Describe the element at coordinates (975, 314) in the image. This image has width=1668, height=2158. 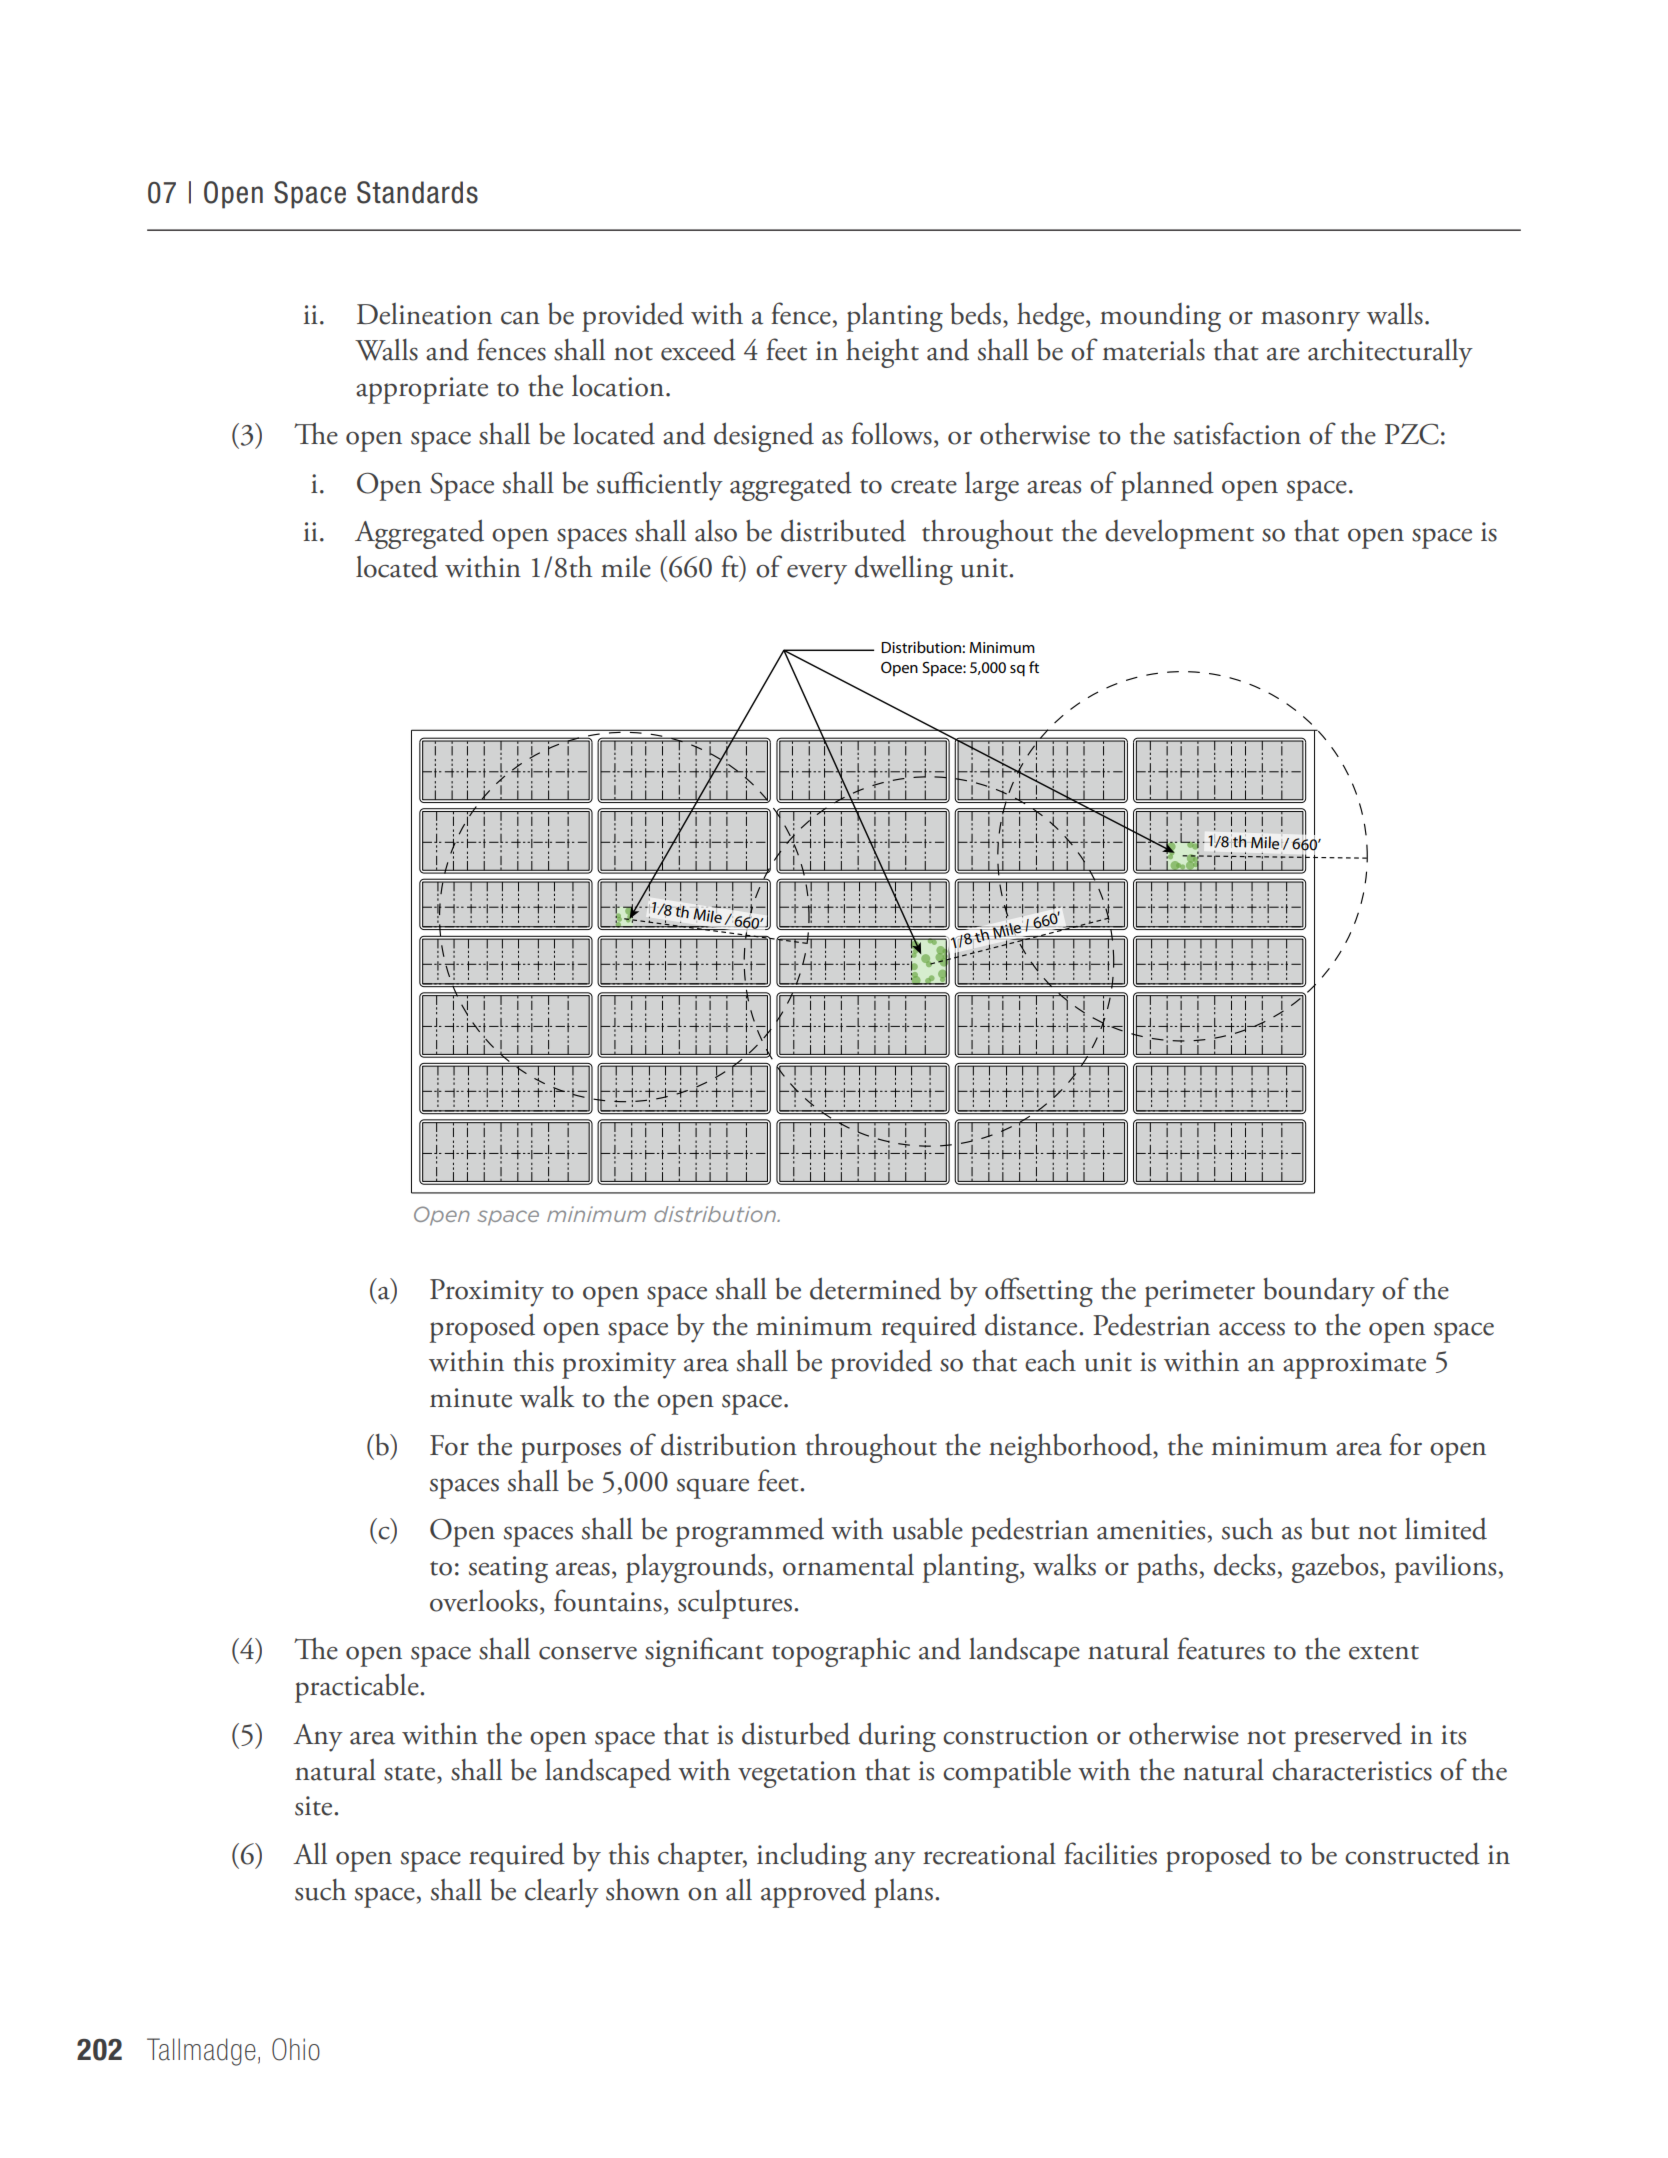
I see `beds` at that location.
